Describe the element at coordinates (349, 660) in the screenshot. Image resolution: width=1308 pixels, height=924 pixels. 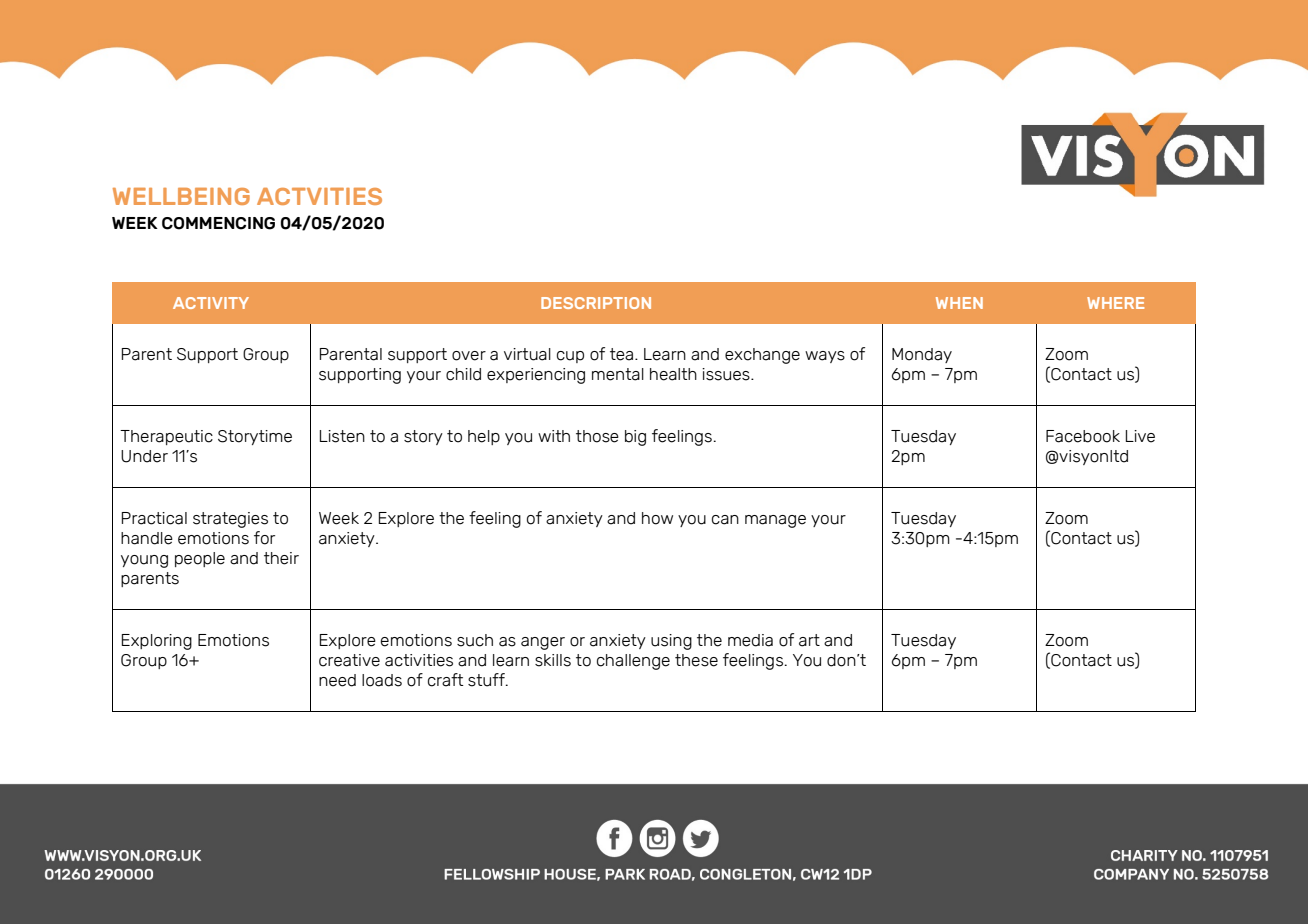
I see `creative` at that location.
